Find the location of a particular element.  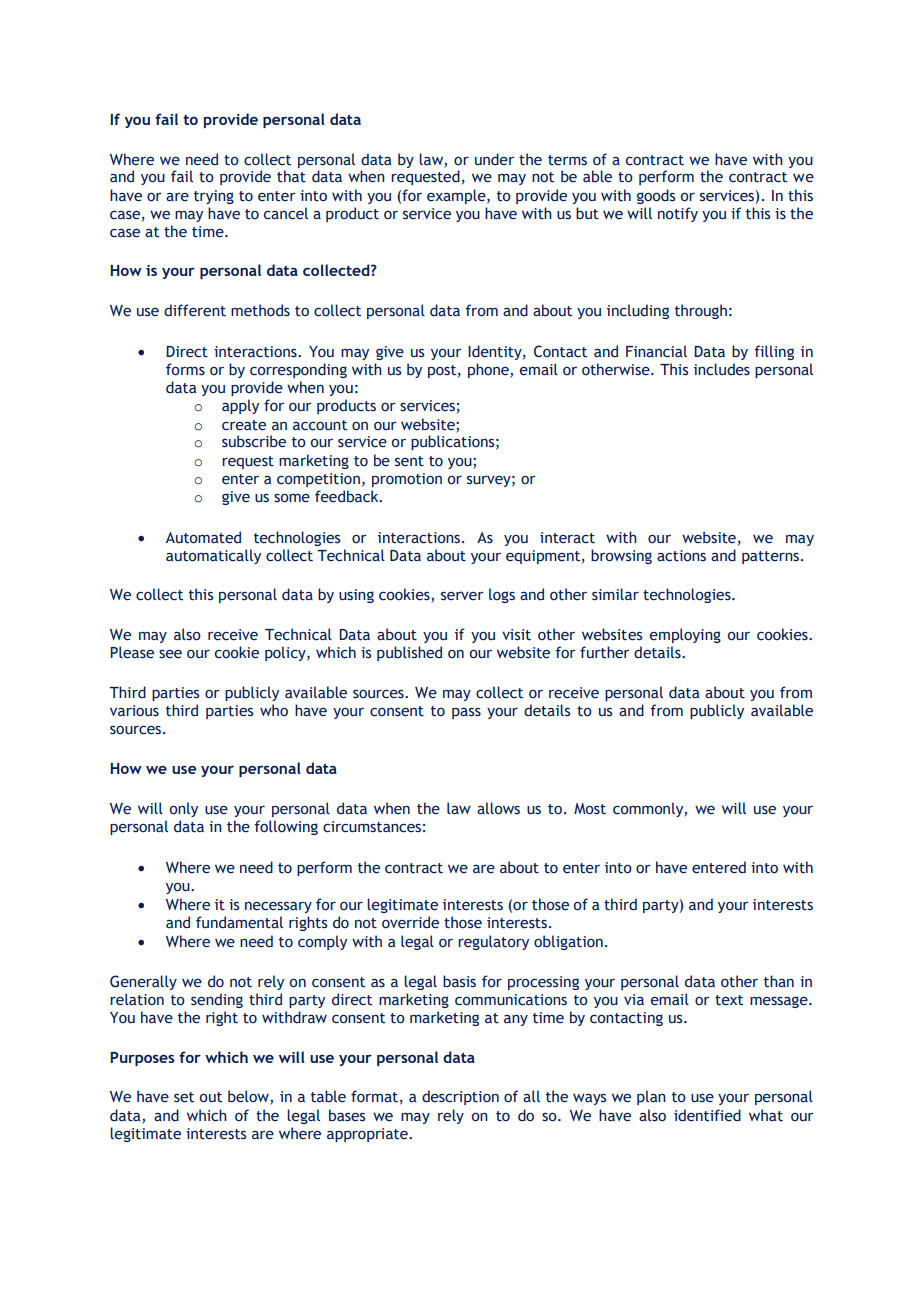

Automated is located at coordinates (203, 537).
